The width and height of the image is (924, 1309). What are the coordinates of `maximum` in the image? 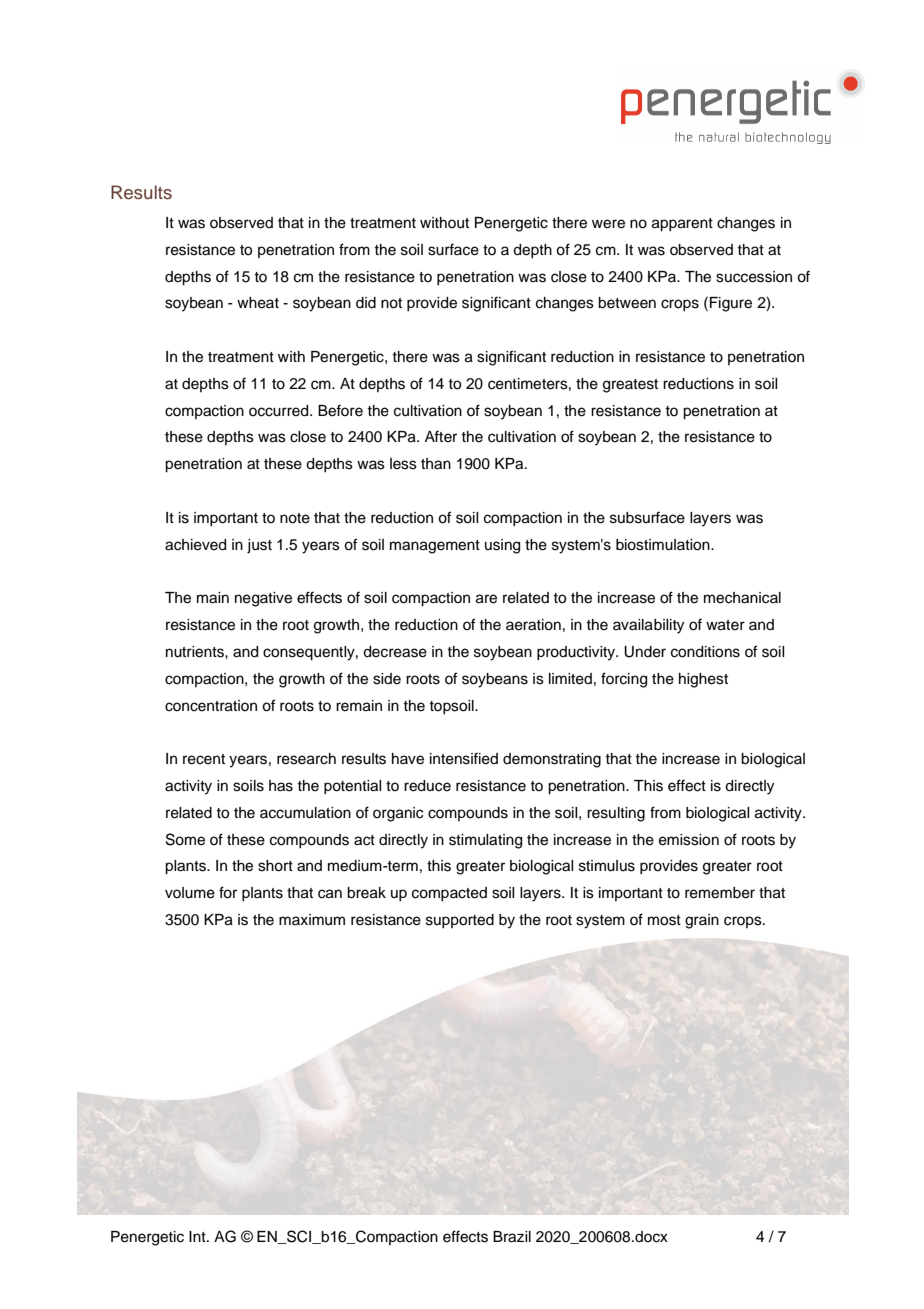 It's located at (312, 920).
